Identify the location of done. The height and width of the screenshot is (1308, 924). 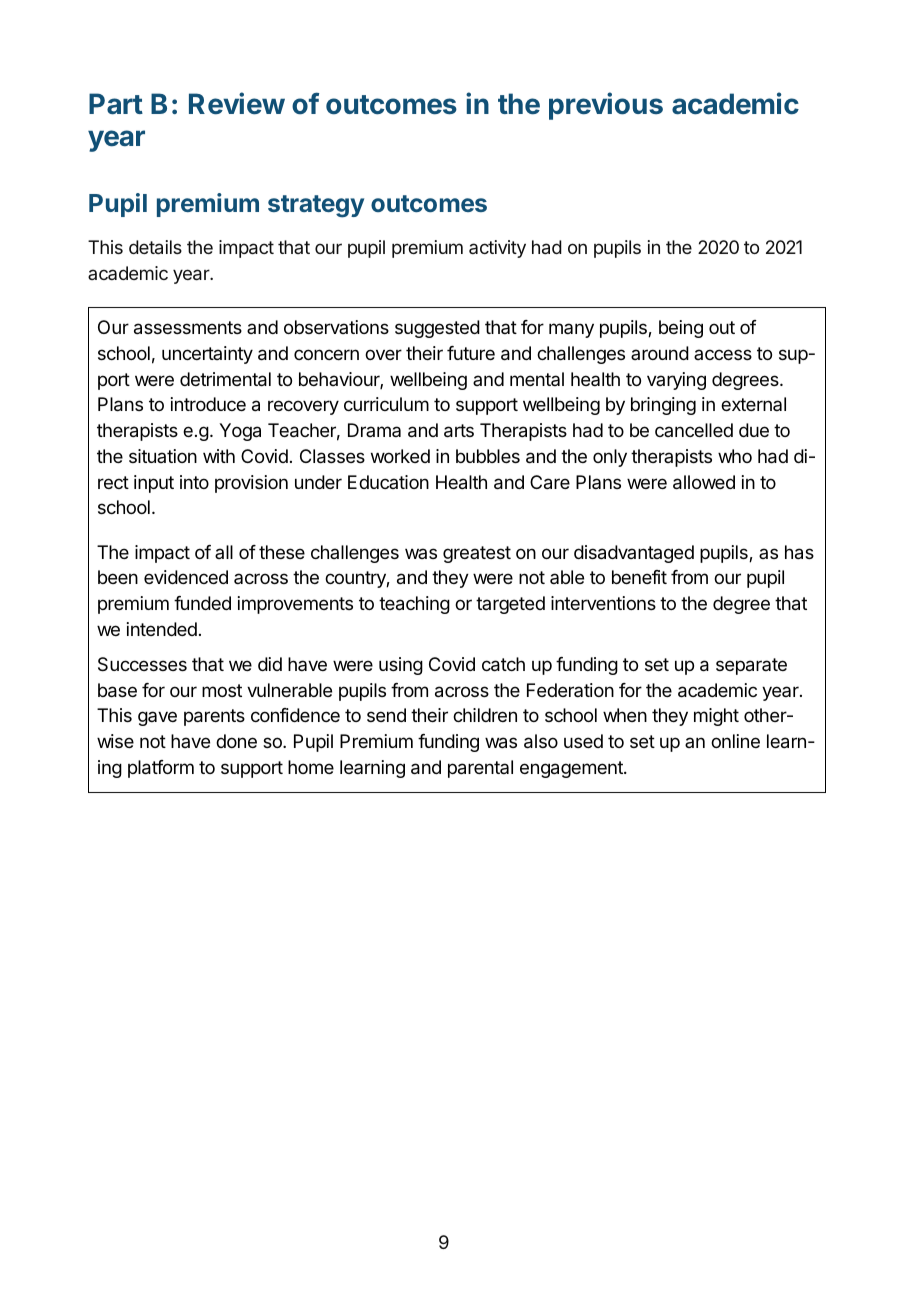
(236, 741).
